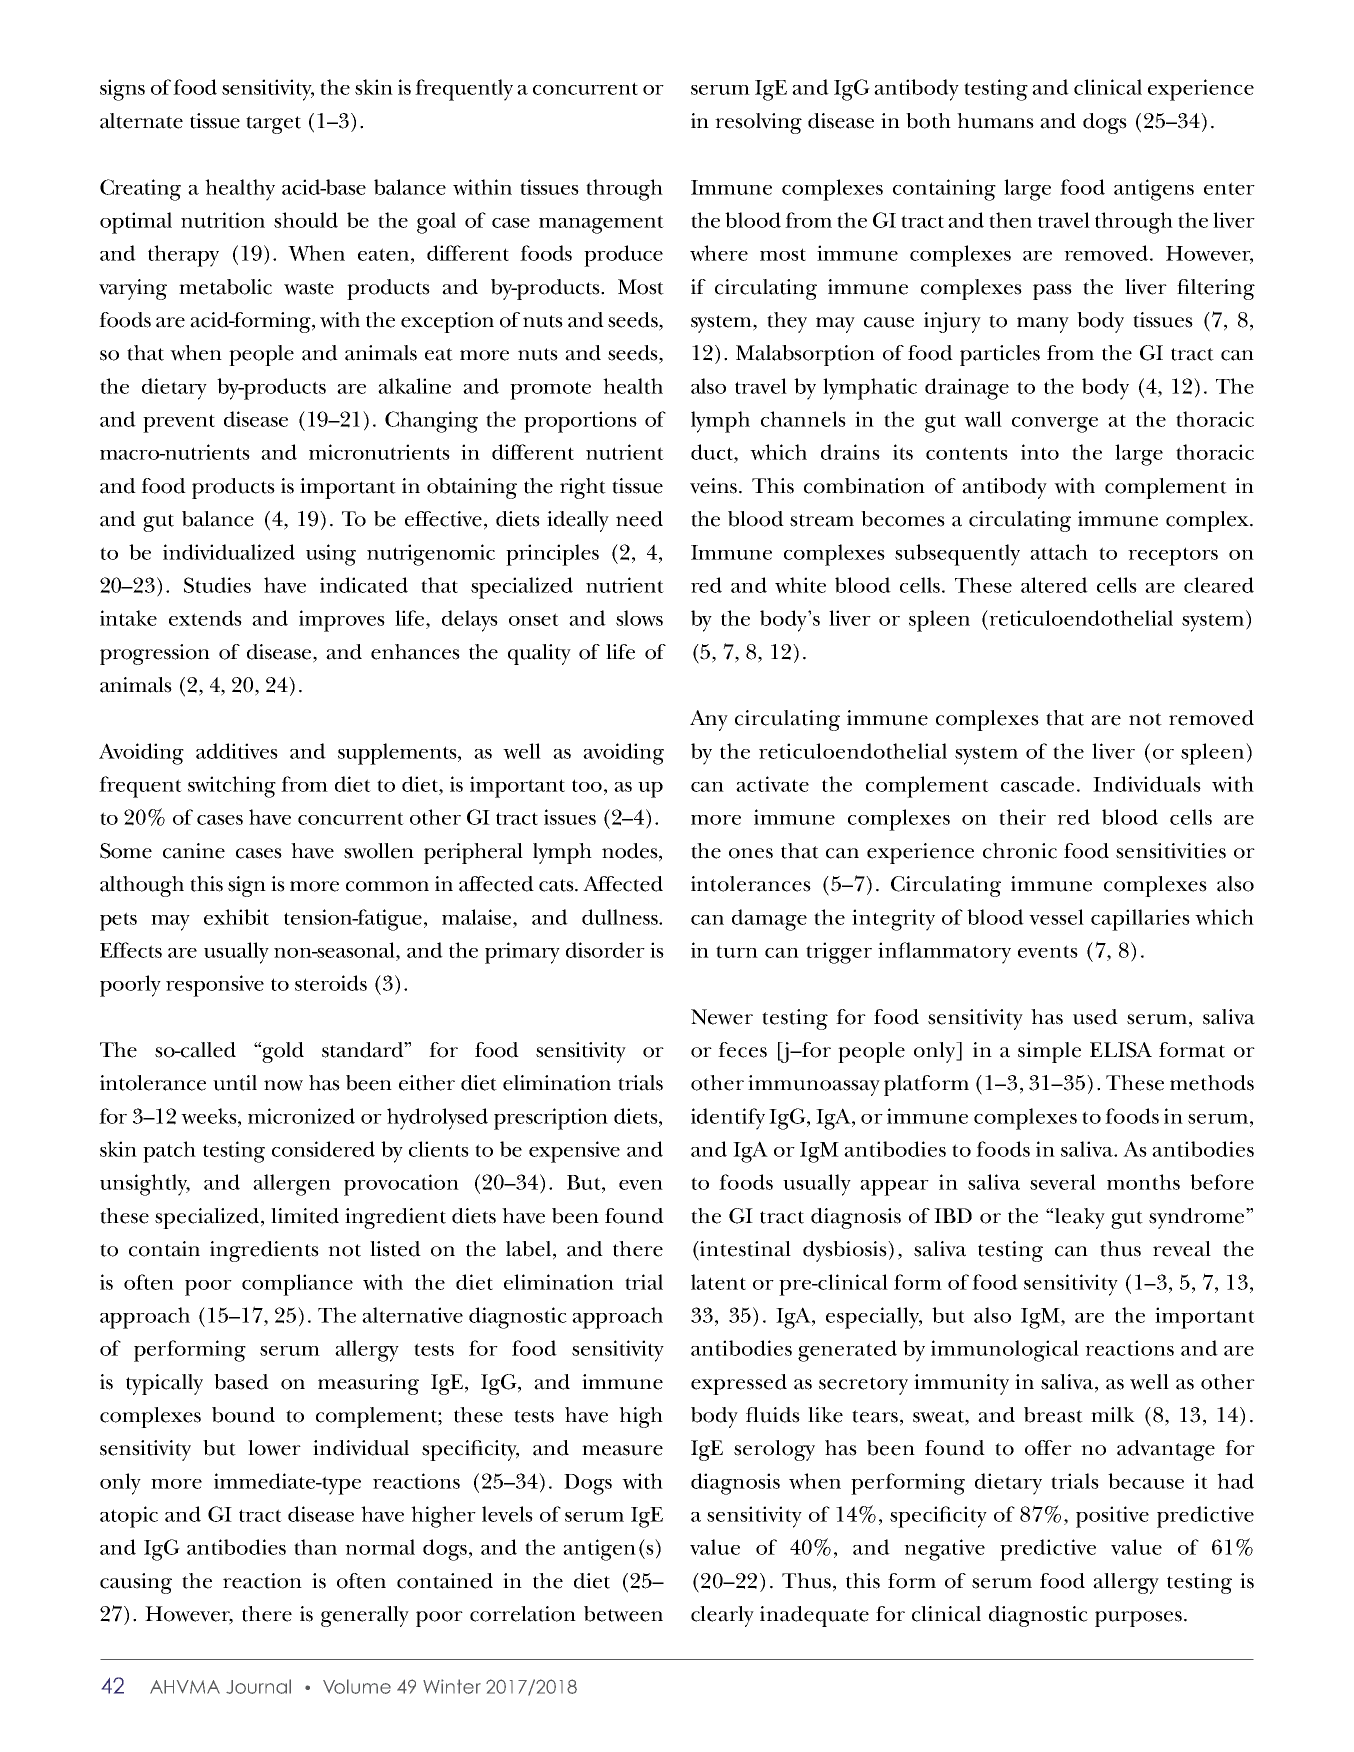 The image size is (1354, 1752). Describe the element at coordinates (722, 1616) in the image. I see `clearly` at that location.
